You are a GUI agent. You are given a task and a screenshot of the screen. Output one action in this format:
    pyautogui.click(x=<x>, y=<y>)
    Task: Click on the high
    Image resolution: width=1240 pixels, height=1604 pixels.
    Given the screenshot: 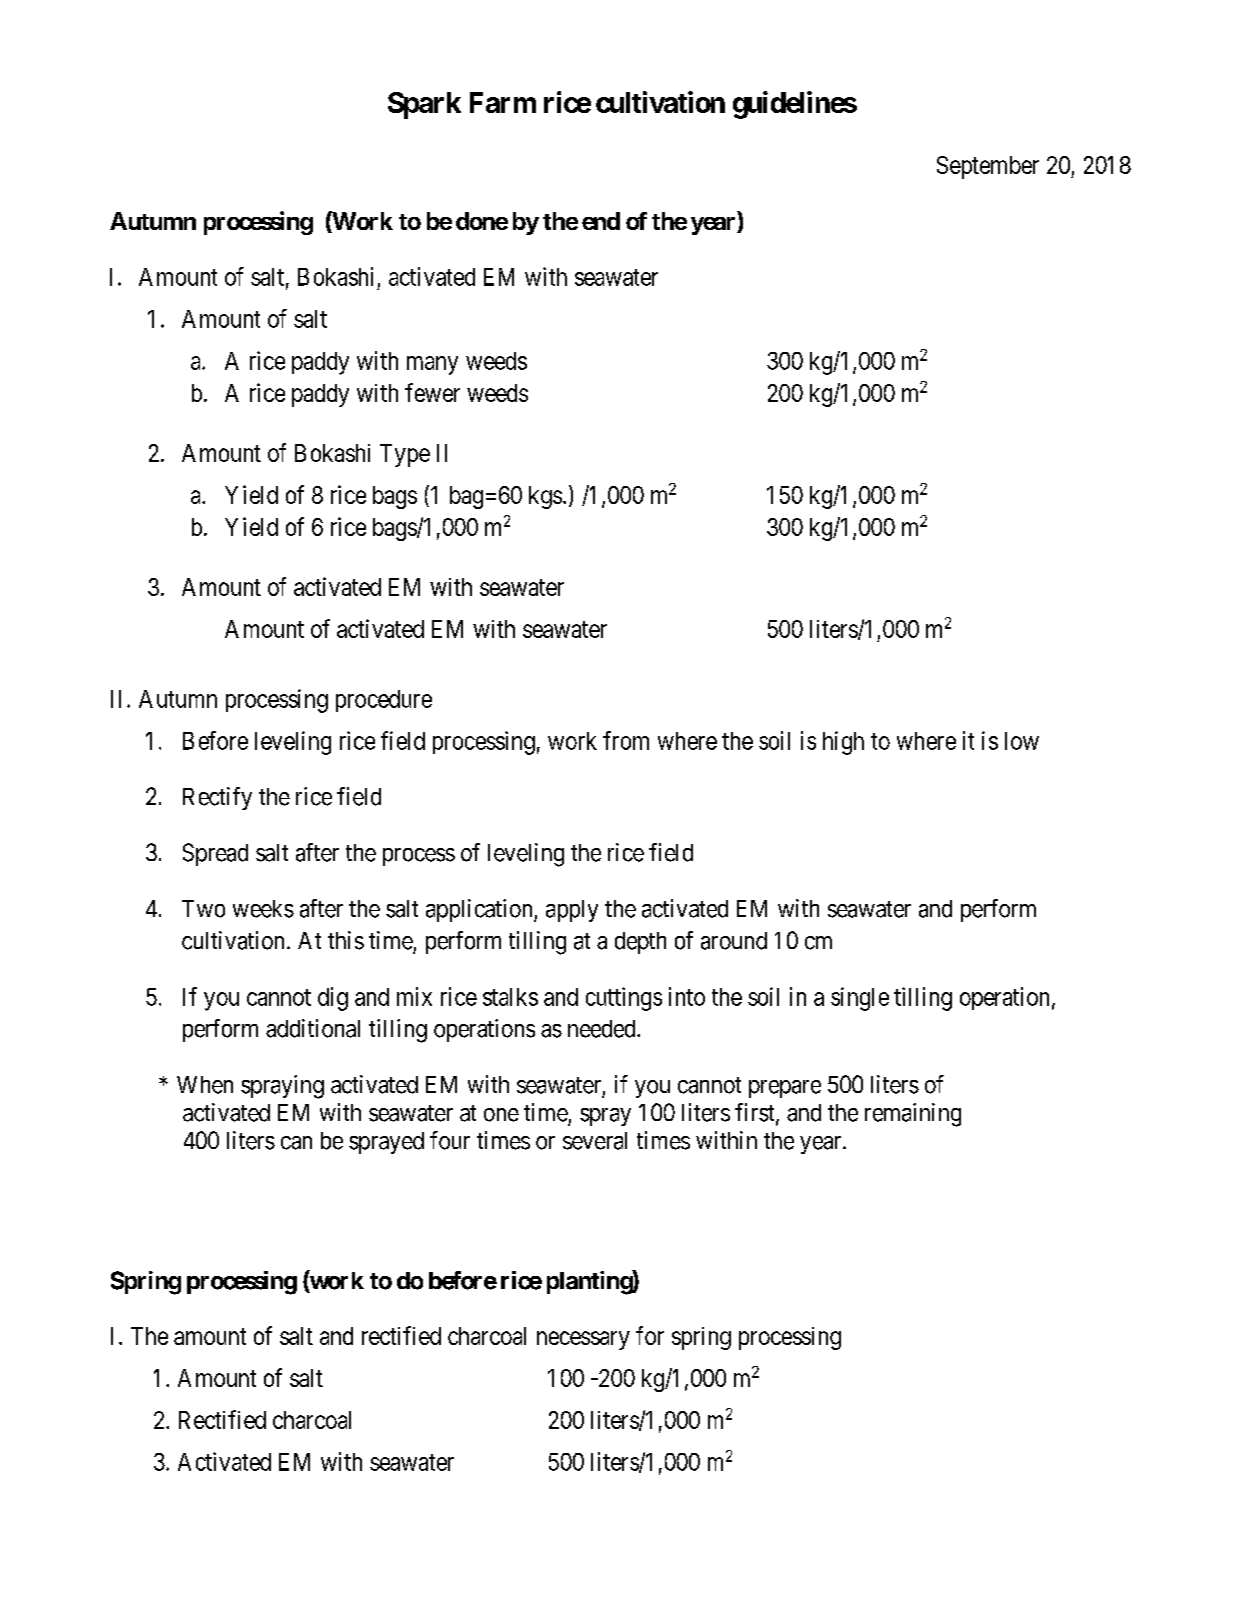 What is the action you would take?
    pyautogui.click(x=843, y=743)
